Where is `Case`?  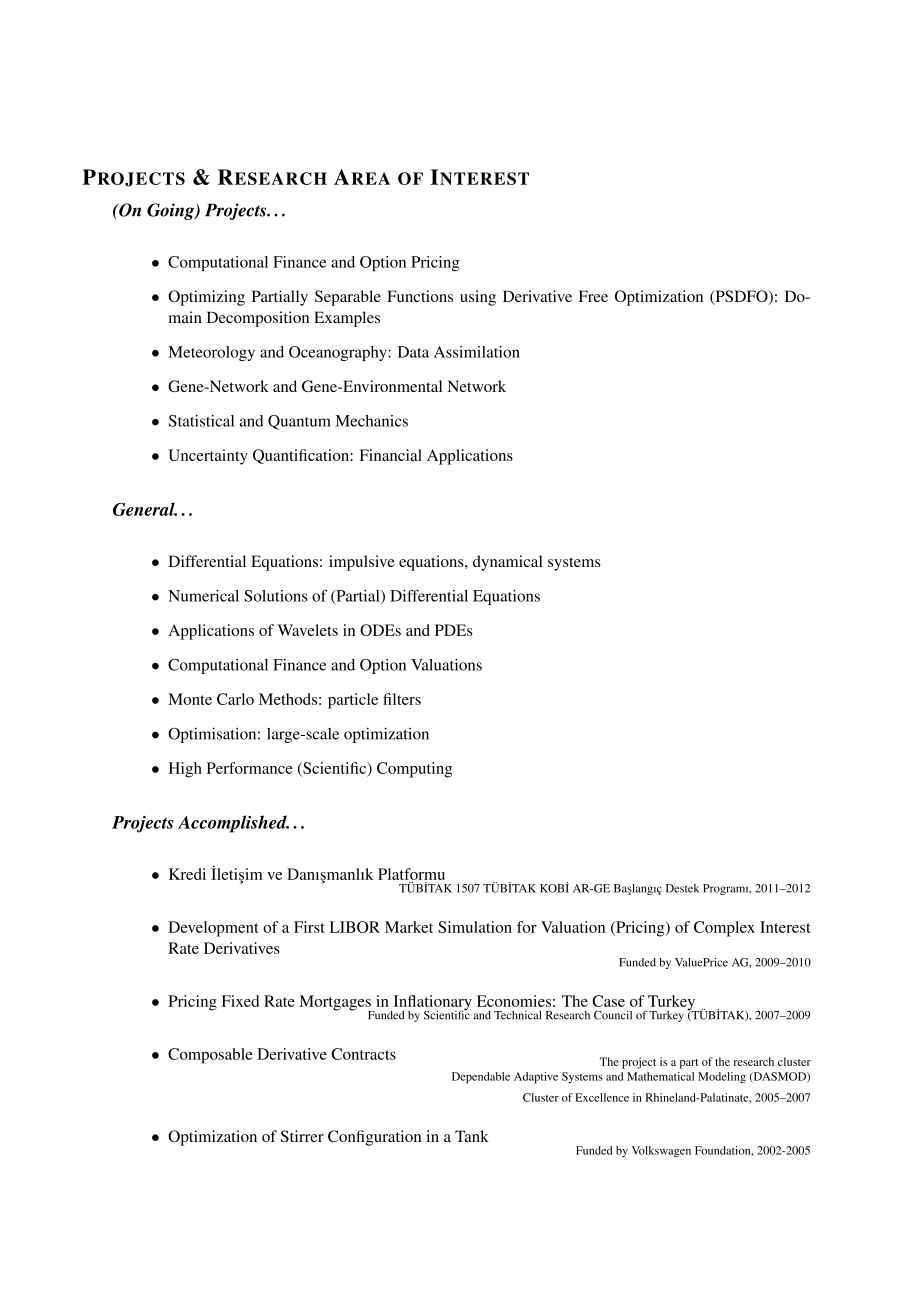
Case is located at coordinates (609, 1001).
